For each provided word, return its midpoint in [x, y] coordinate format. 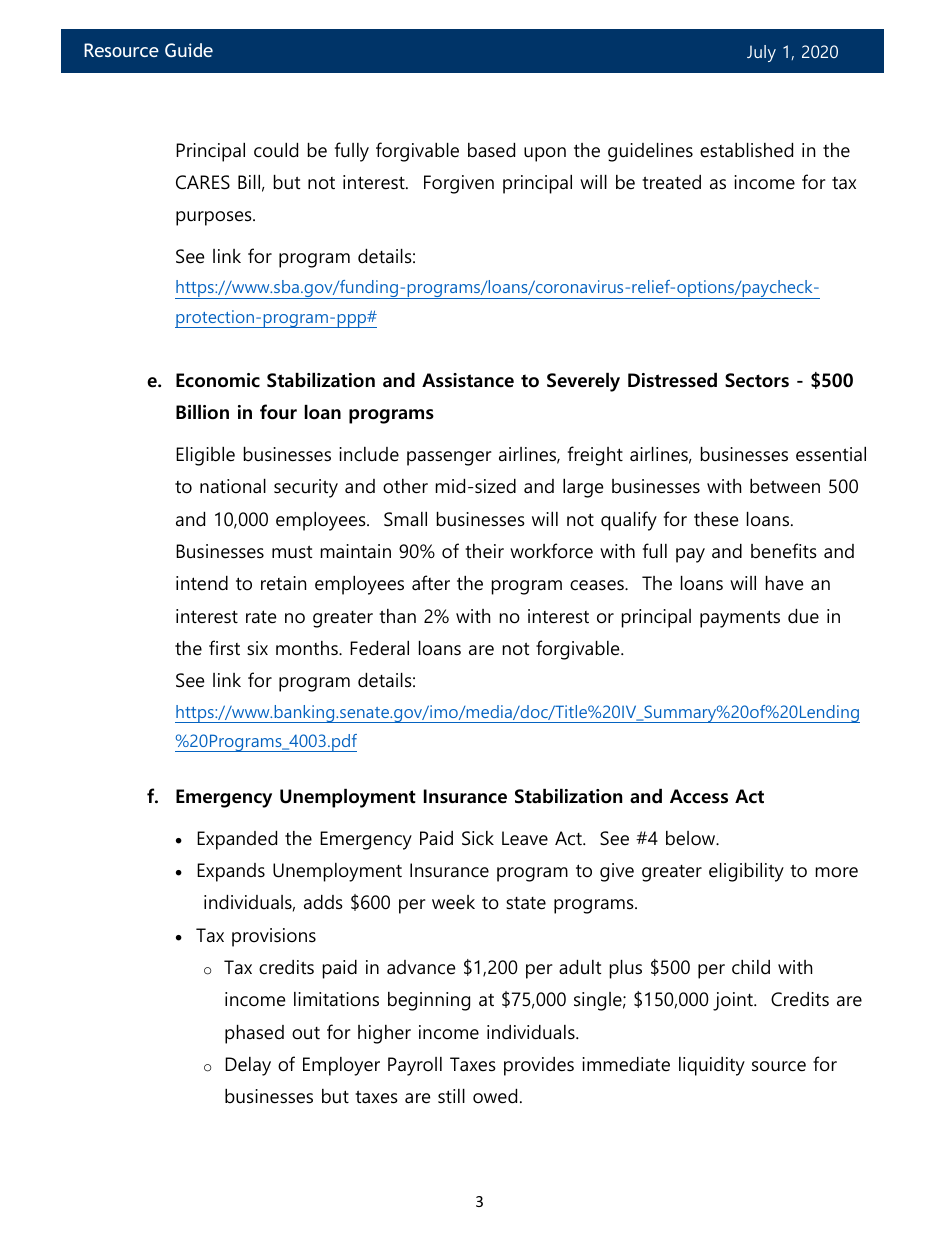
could [276, 150]
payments [740, 619]
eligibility [746, 872]
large [583, 488]
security [306, 488]
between [785, 486]
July [761, 53]
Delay [248, 1066]
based [491, 150]
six [257, 648]
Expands [231, 872]
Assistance [468, 380]
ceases [598, 585]
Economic [218, 380]
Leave [525, 838]
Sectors [757, 380]
